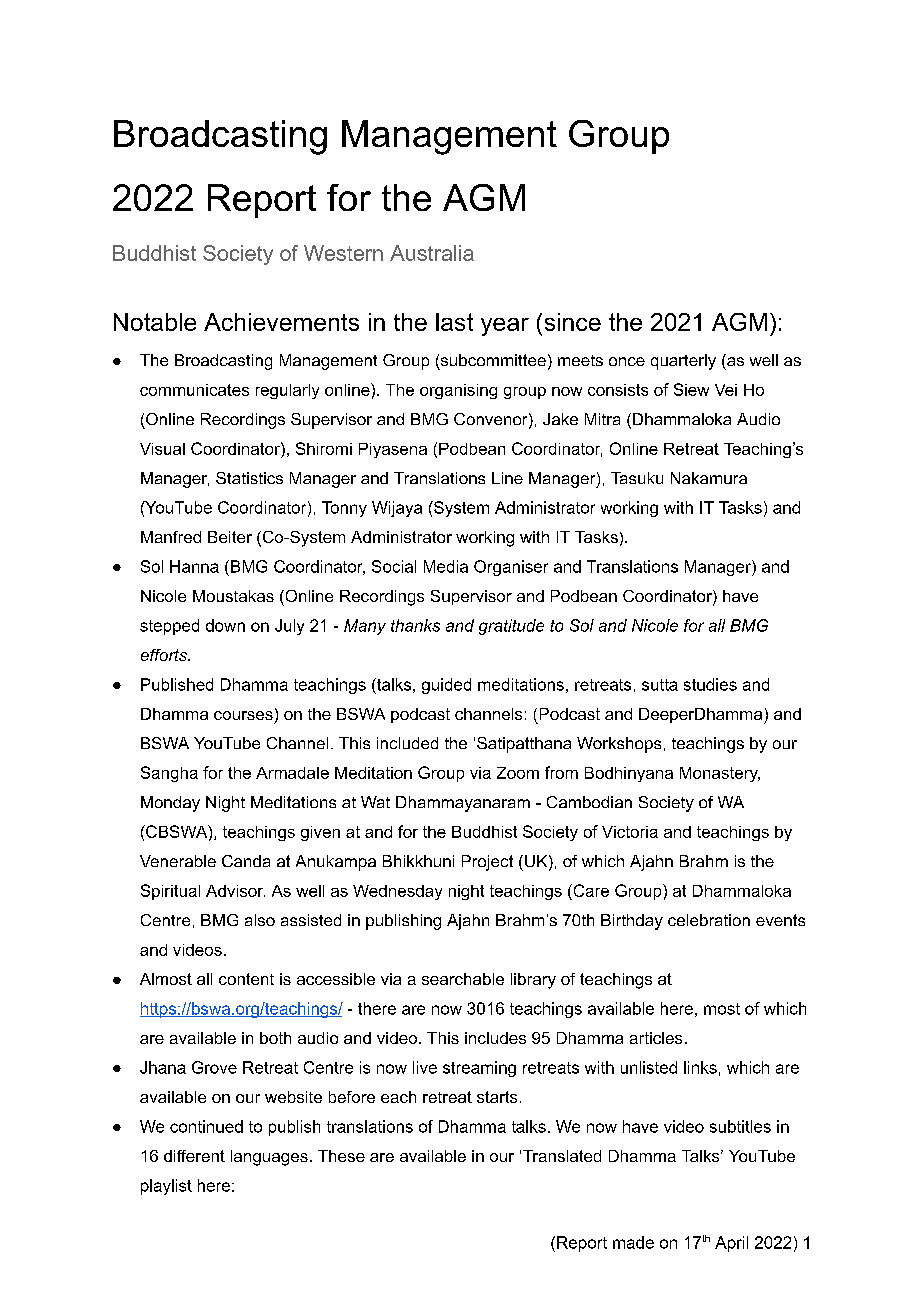 The width and height of the screenshot is (924, 1308). Describe the element at coordinates (166, 1187) in the screenshot. I see `playlist` at that location.
